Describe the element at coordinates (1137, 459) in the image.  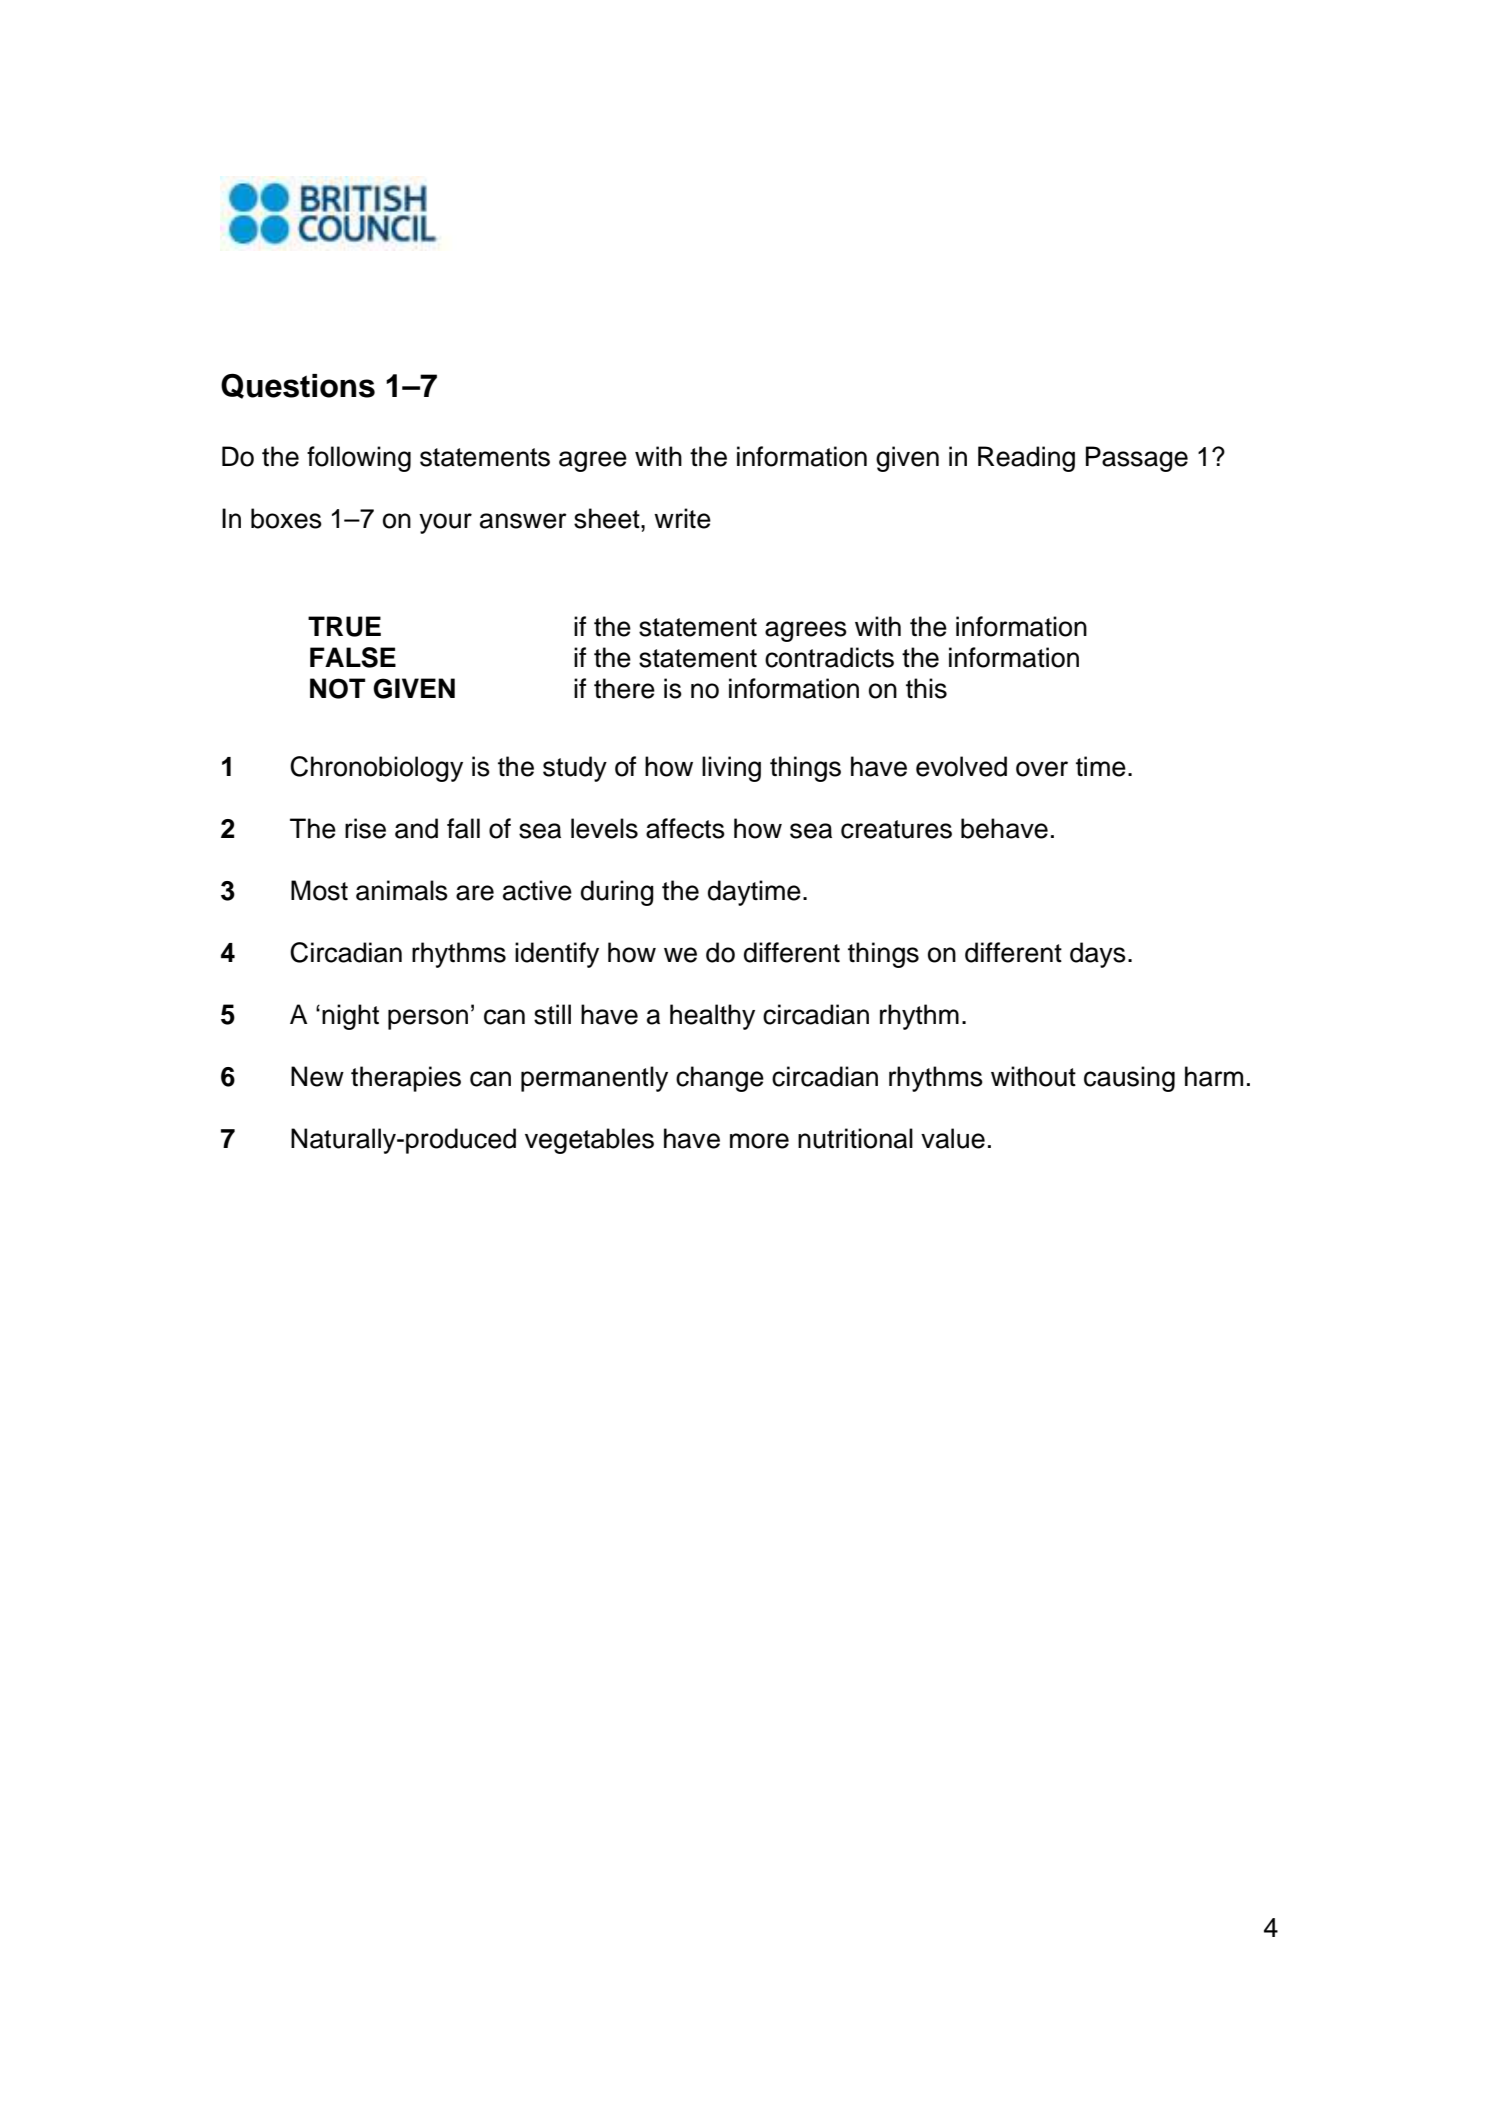
I see `Passage` at that location.
